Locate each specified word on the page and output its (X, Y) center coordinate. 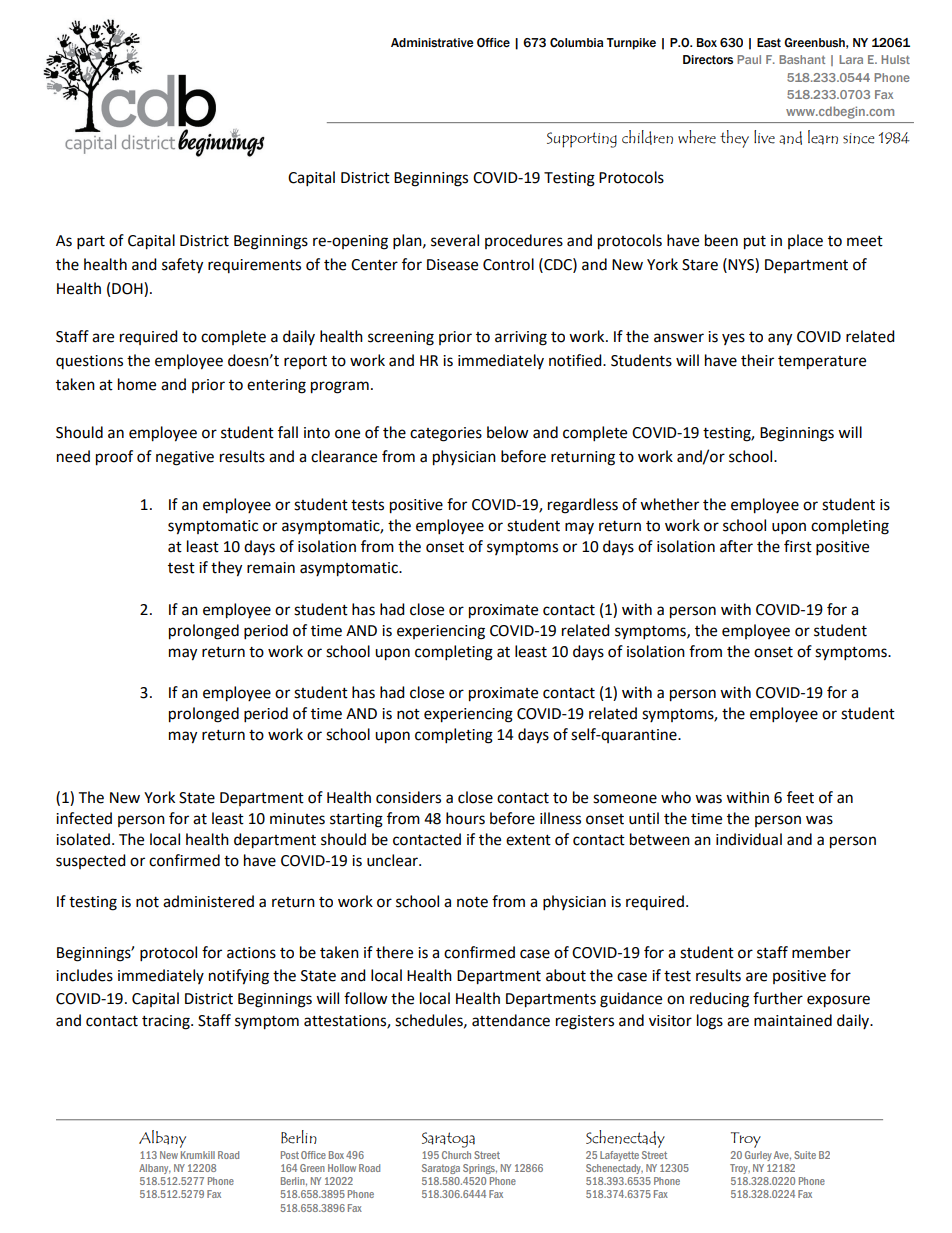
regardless (583, 506)
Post (290, 1155)
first (798, 546)
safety (182, 266)
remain (271, 568)
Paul (749, 59)
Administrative (432, 43)
